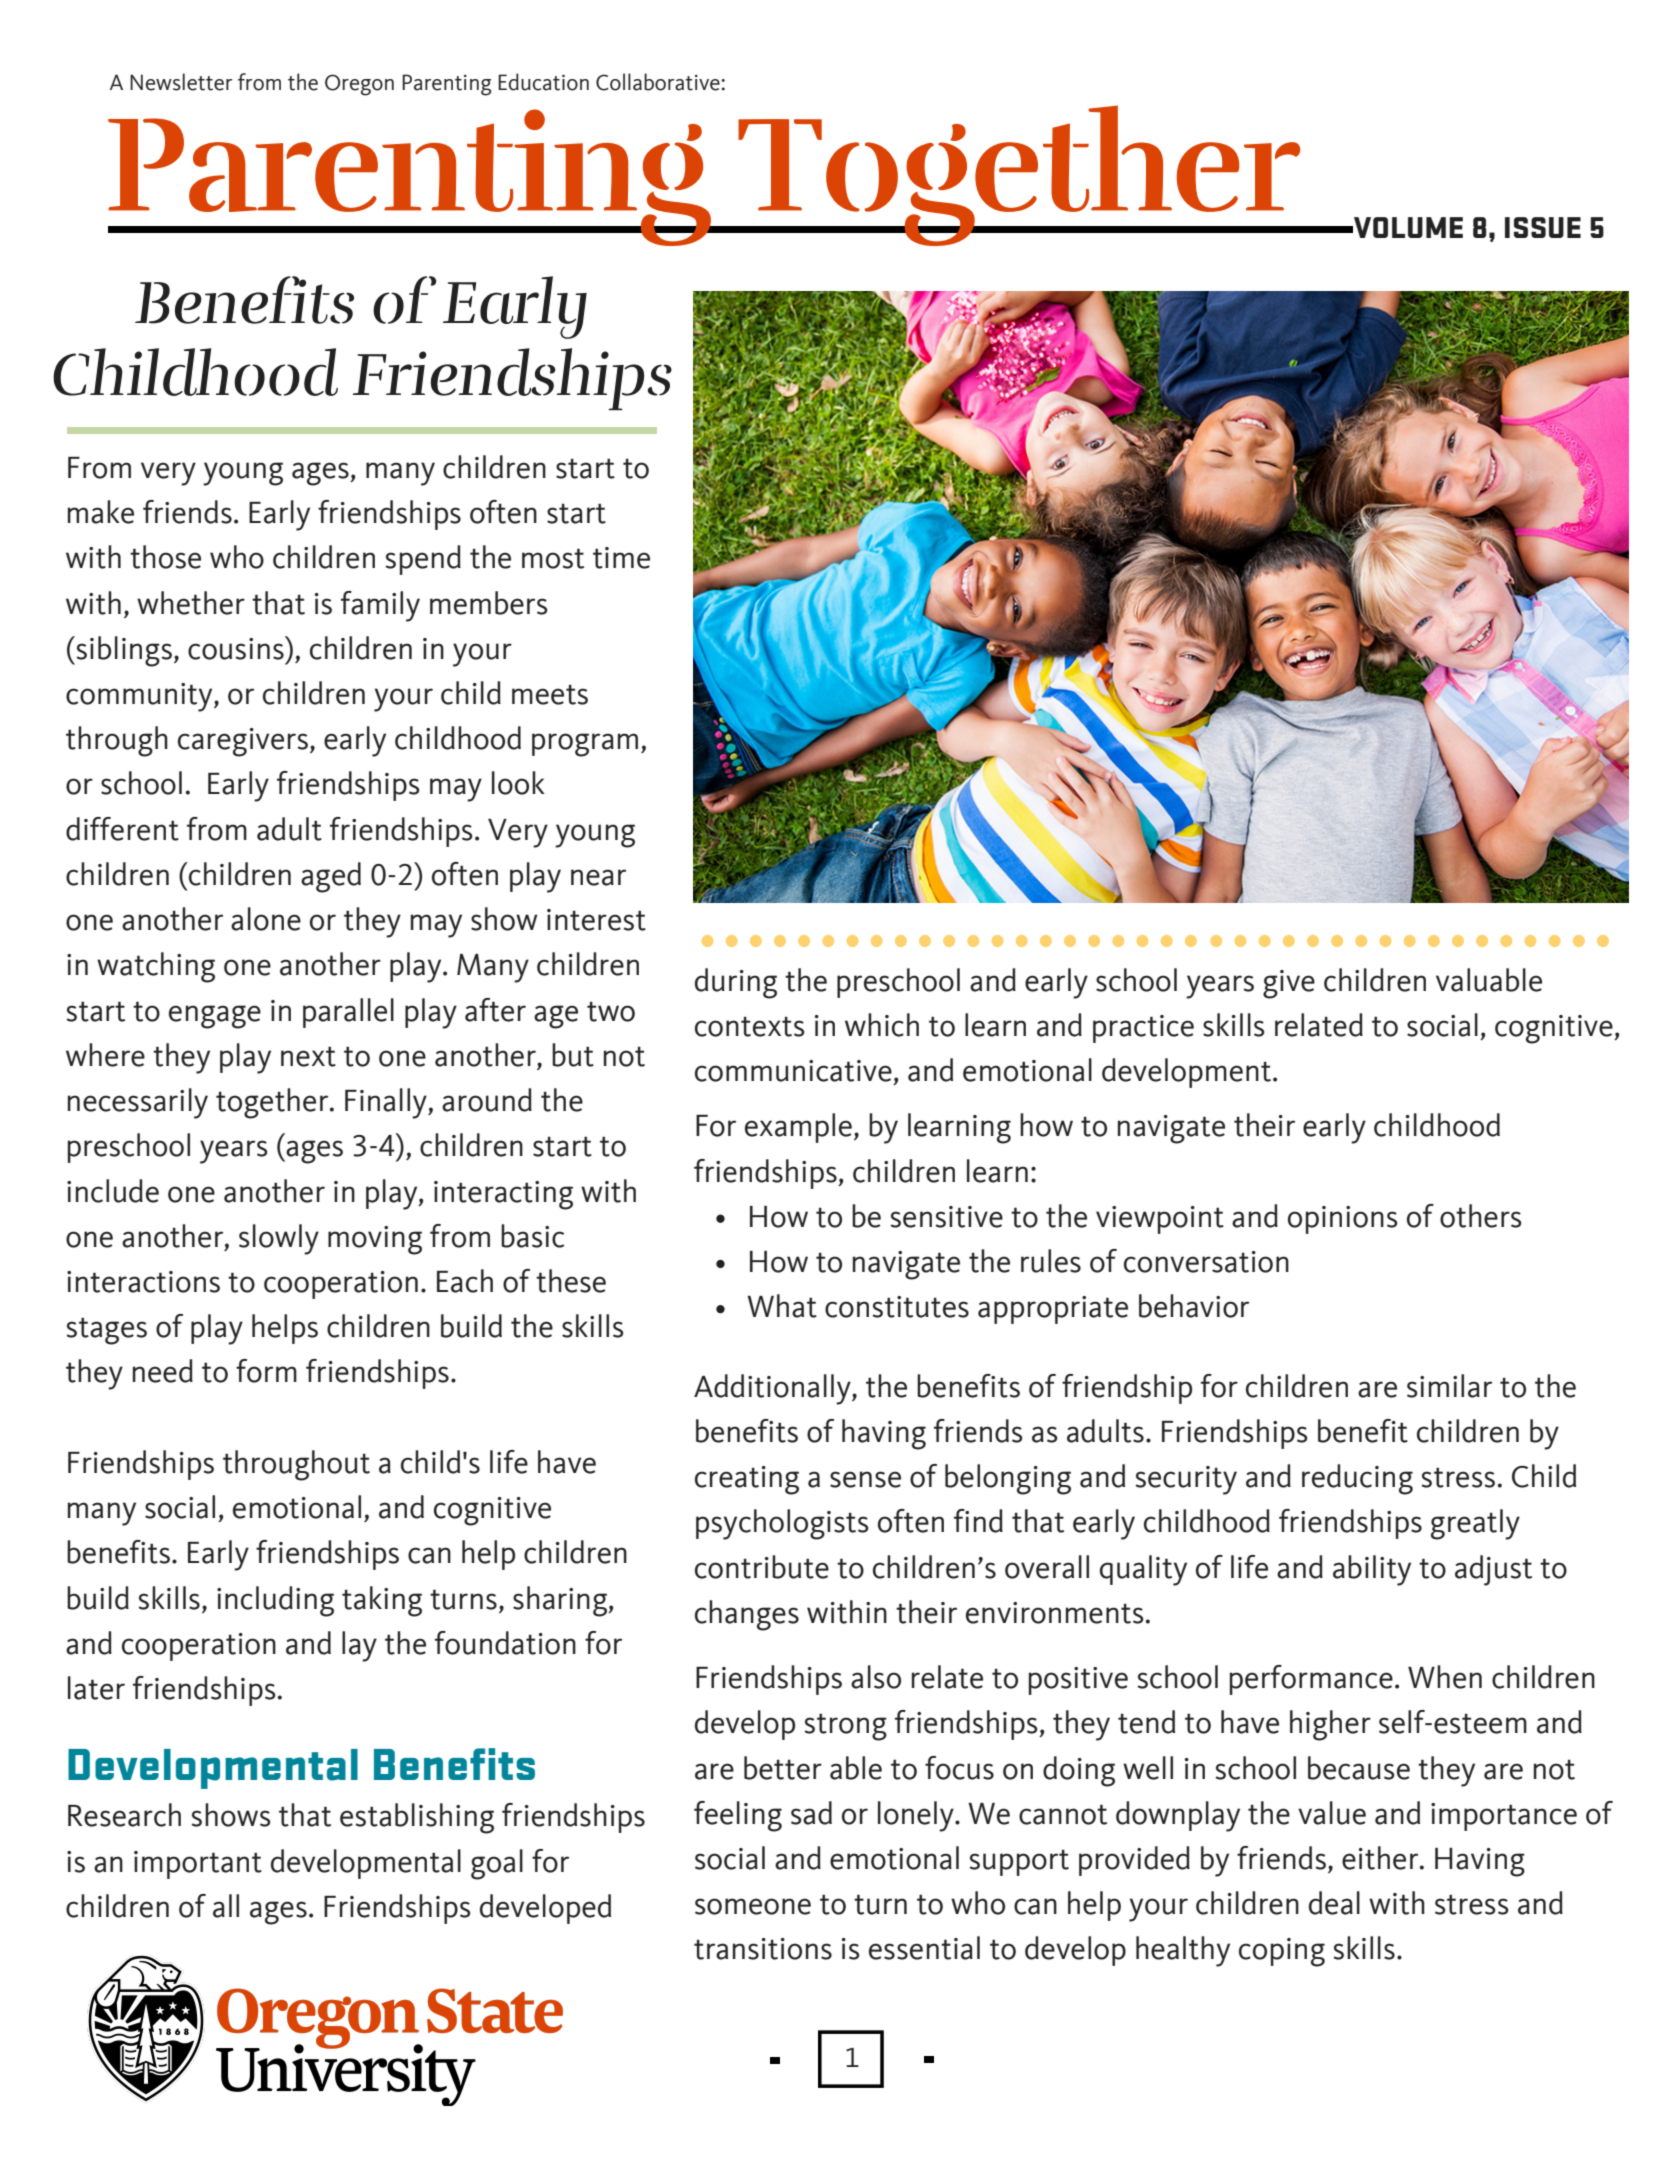  I want to click on slowly, so click(279, 1239).
